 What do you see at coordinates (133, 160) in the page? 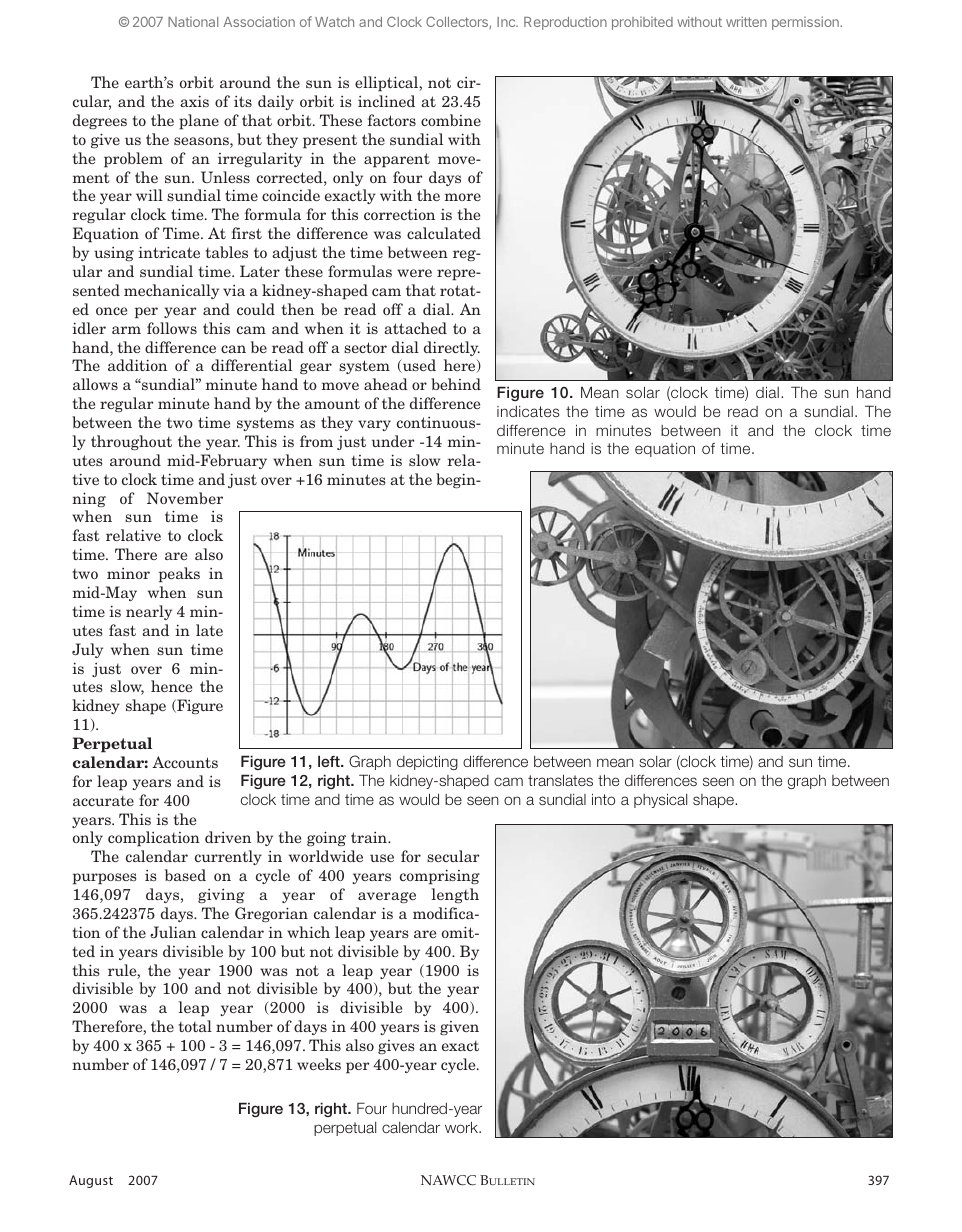
I see `problem` at bounding box center [133, 160].
